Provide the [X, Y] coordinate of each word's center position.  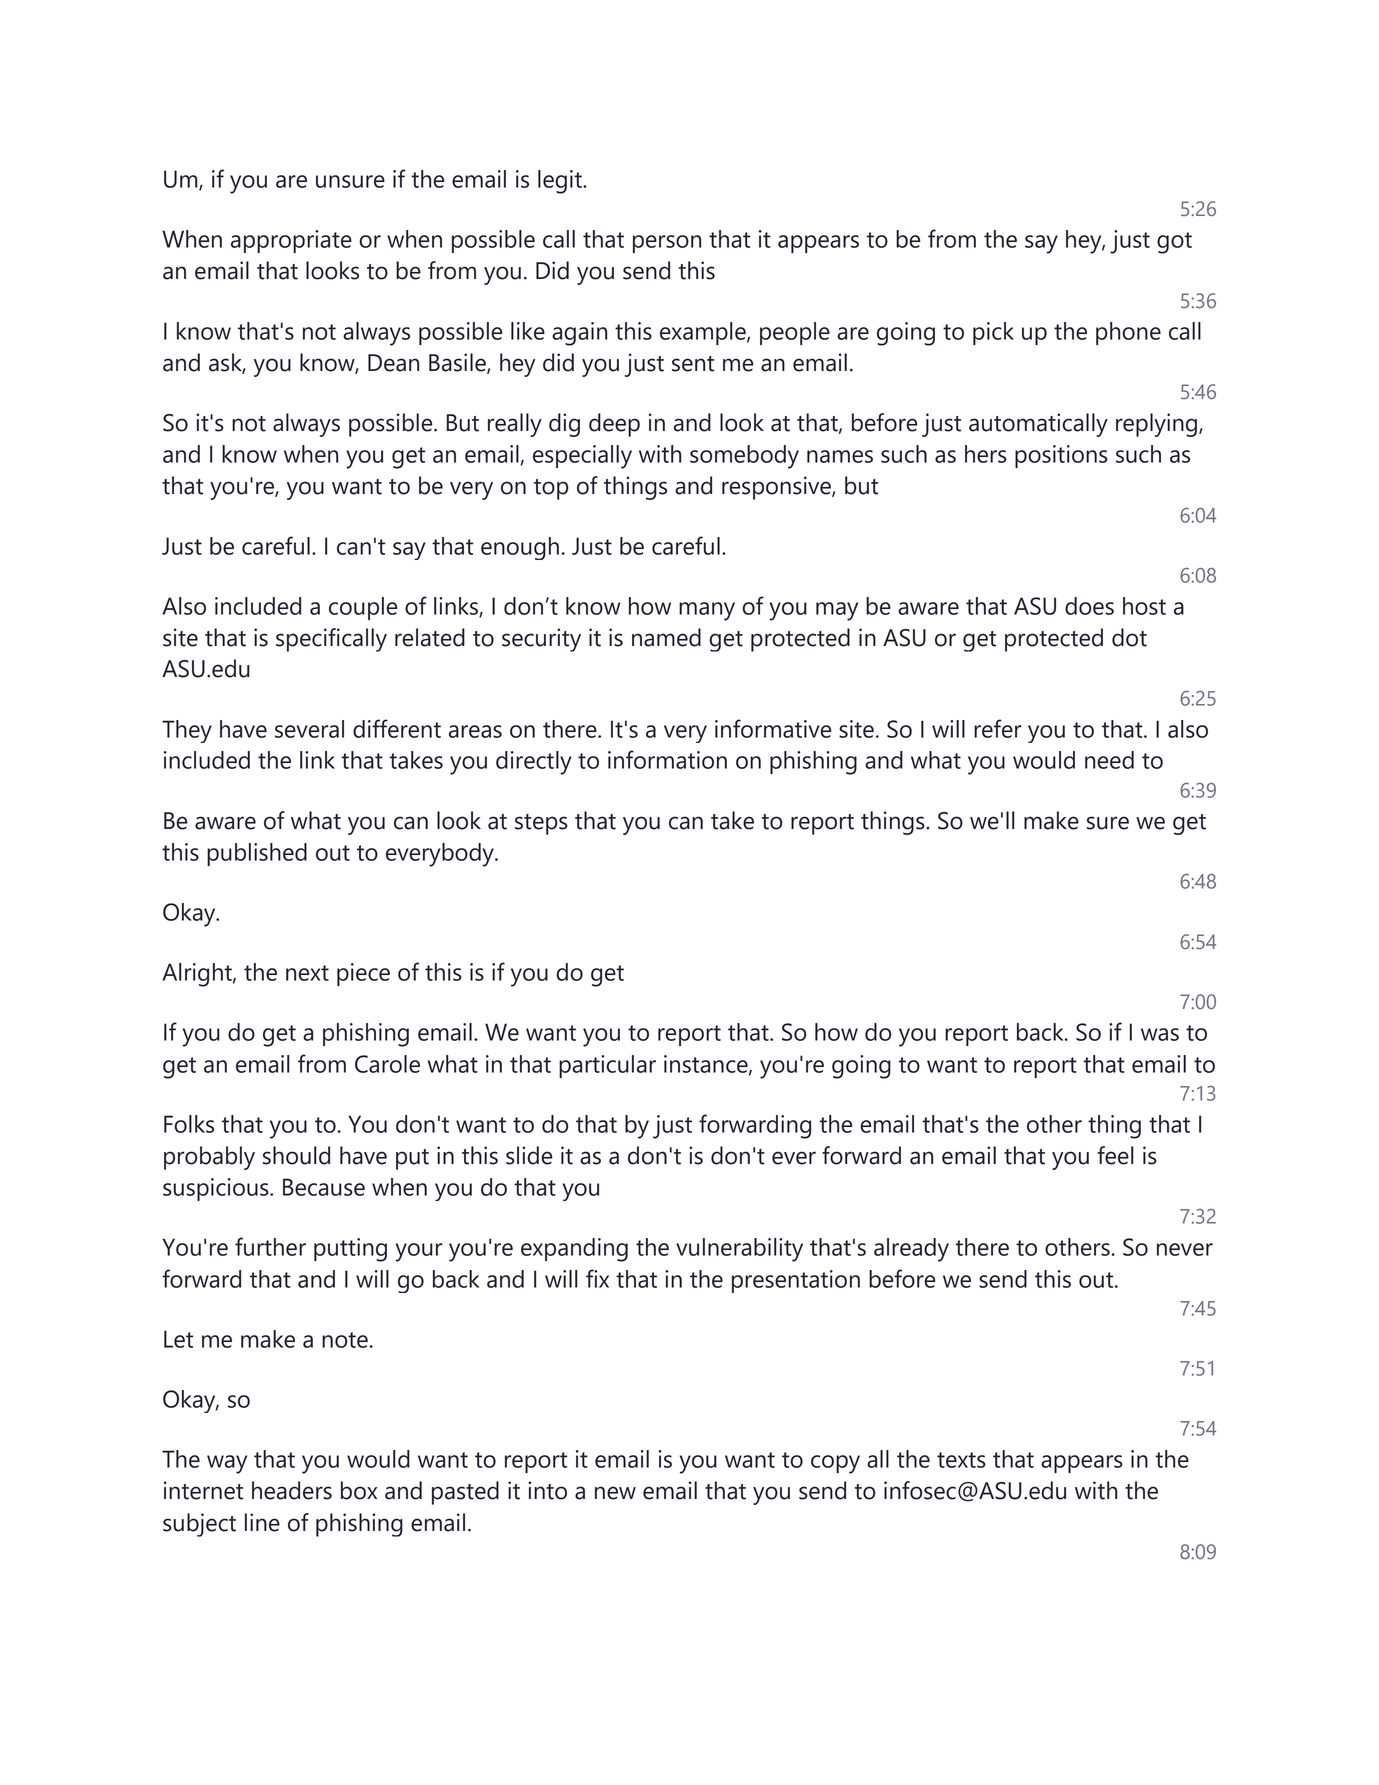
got [1174, 243]
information [667, 759]
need [1109, 760]
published [257, 854]
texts [961, 1460]
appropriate [291, 241]
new [615, 1493]
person [667, 244]
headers [292, 1490]
